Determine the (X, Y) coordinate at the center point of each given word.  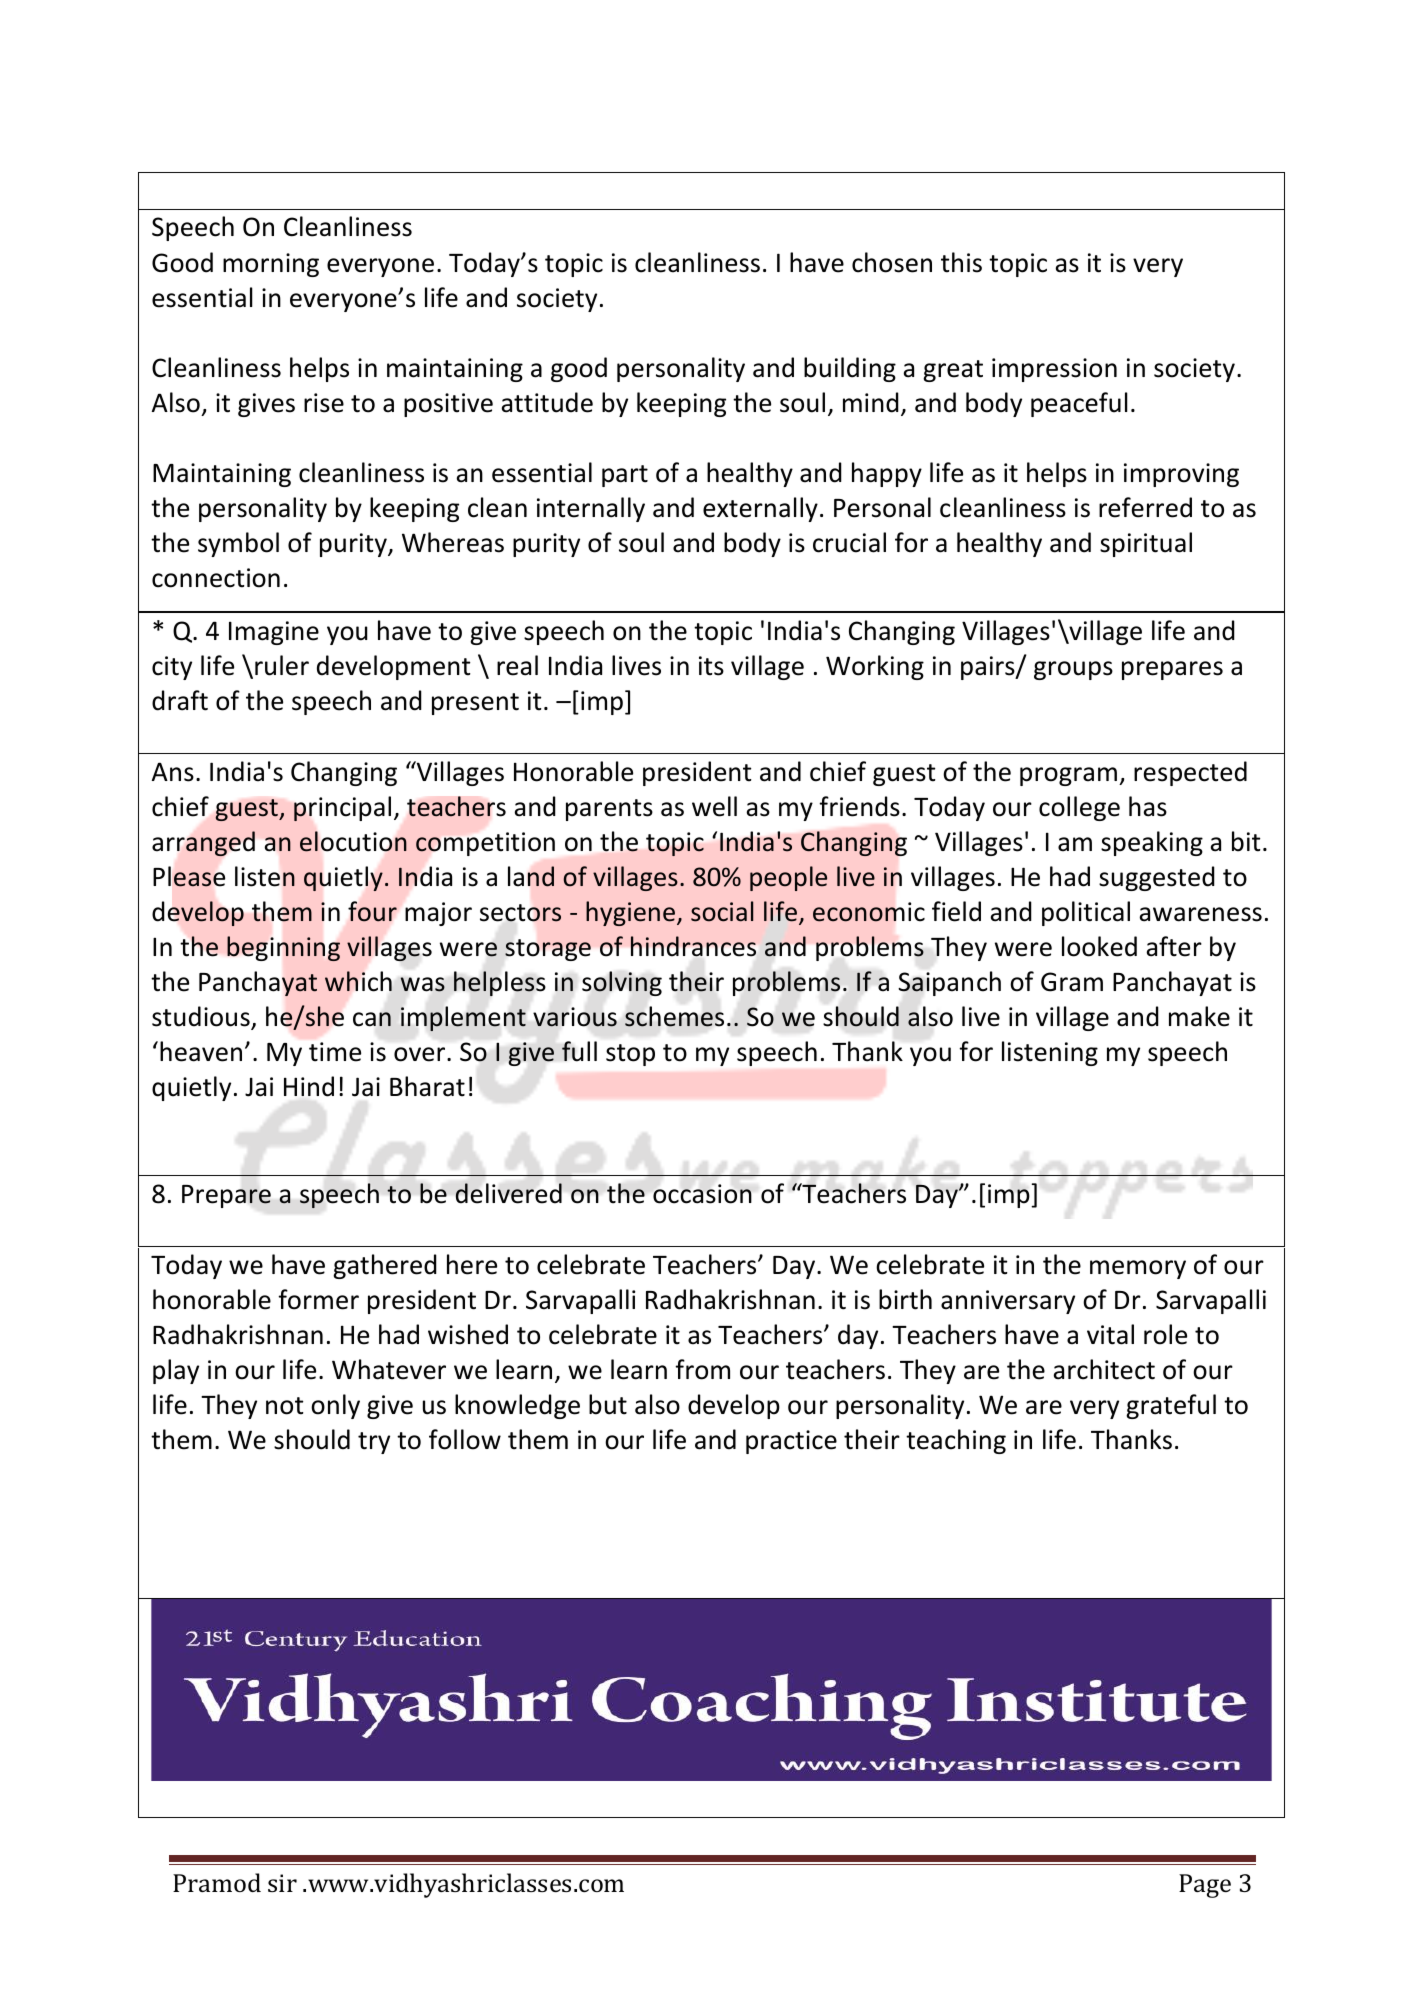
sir (282, 1883)
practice (791, 1442)
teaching (956, 1441)
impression (1054, 370)
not (284, 1406)
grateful (1171, 1406)
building (850, 369)
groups (1073, 670)
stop (630, 1055)
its (711, 666)
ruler (282, 665)
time (335, 1052)
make (1199, 1016)
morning (271, 265)
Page (1205, 1886)
